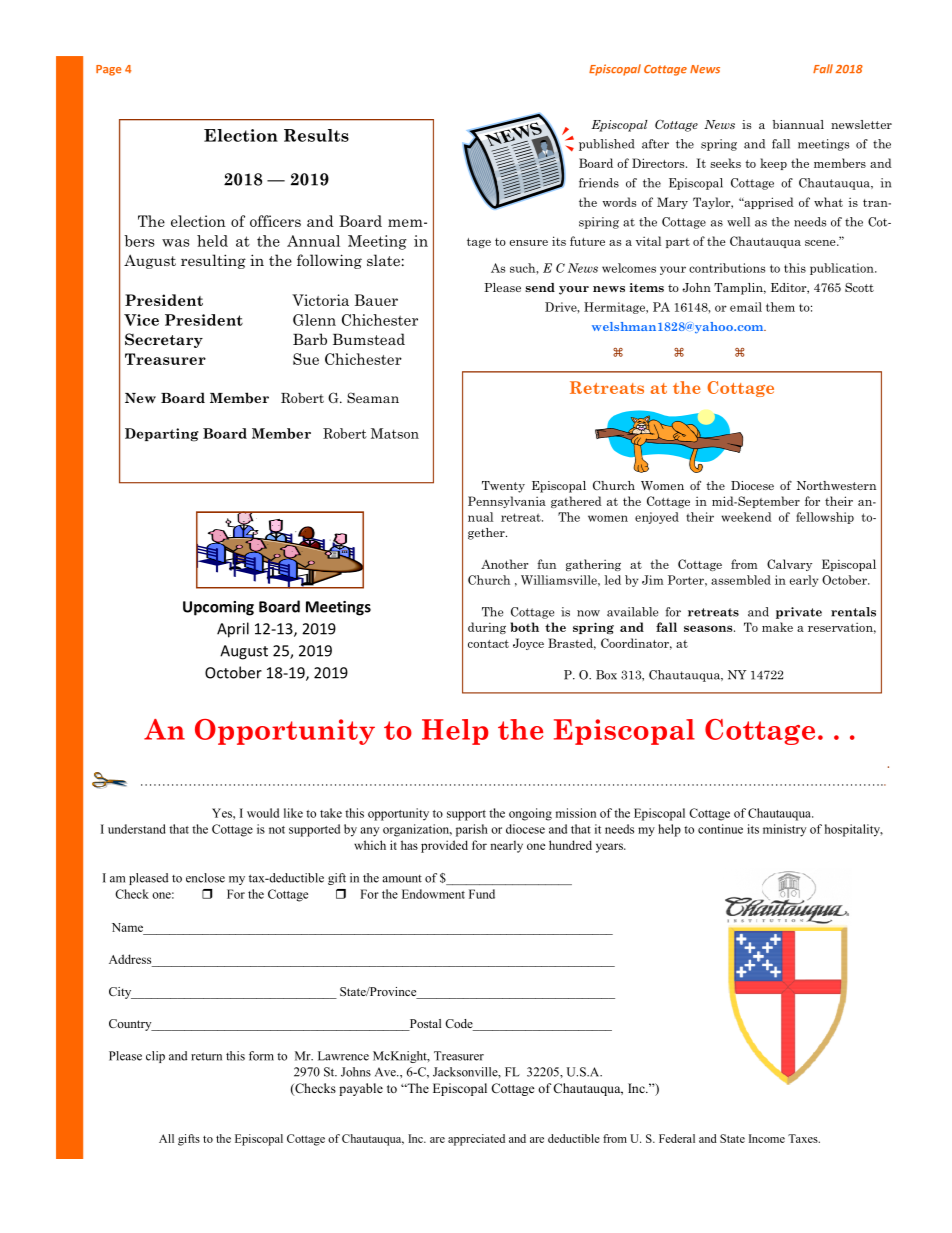 Image resolution: width=952 pixels, height=1233 pixels. Describe the element at coordinates (799, 613) in the screenshot. I see `private` at that location.
